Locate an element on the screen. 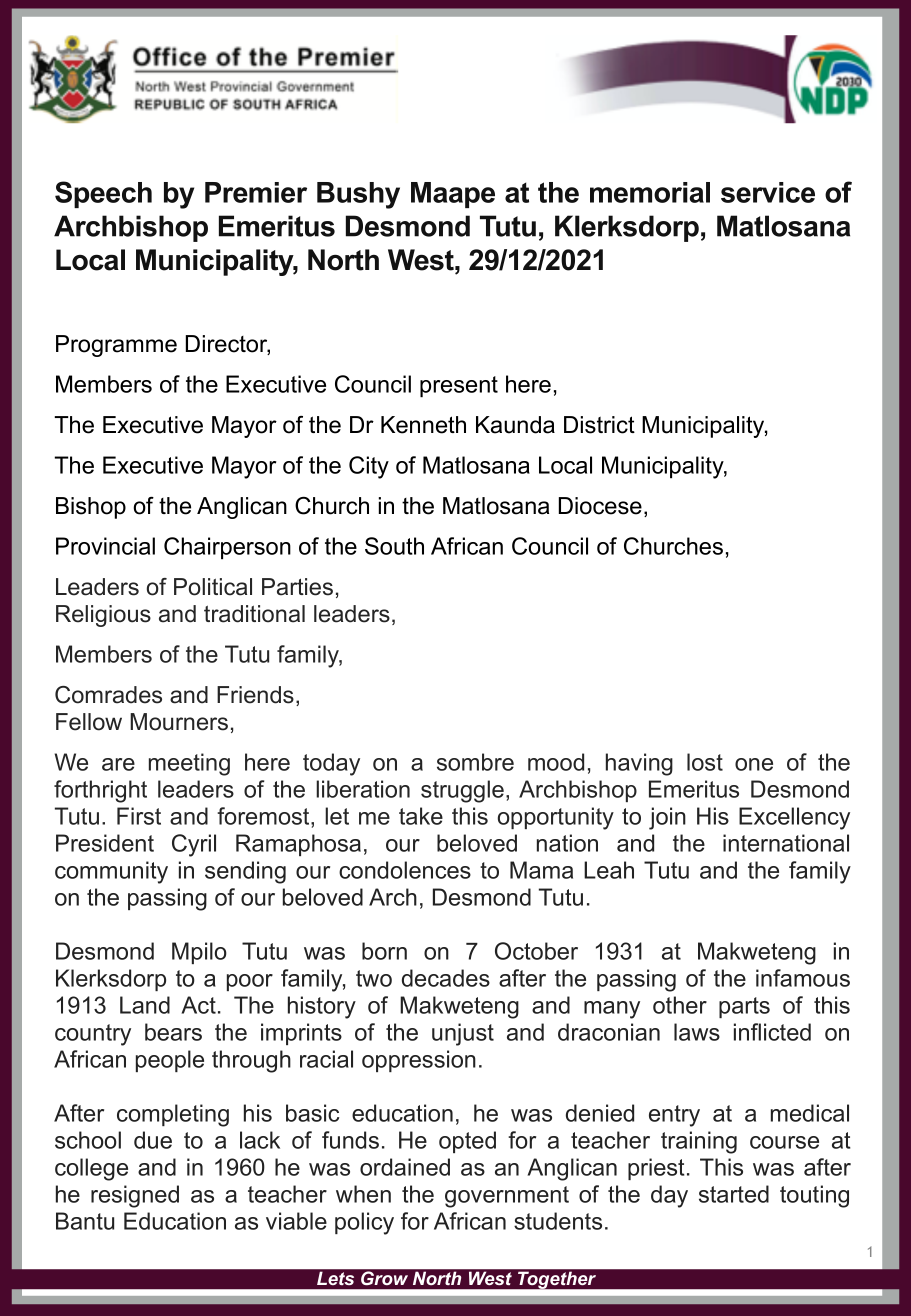  First is located at coordinates (139, 816).
